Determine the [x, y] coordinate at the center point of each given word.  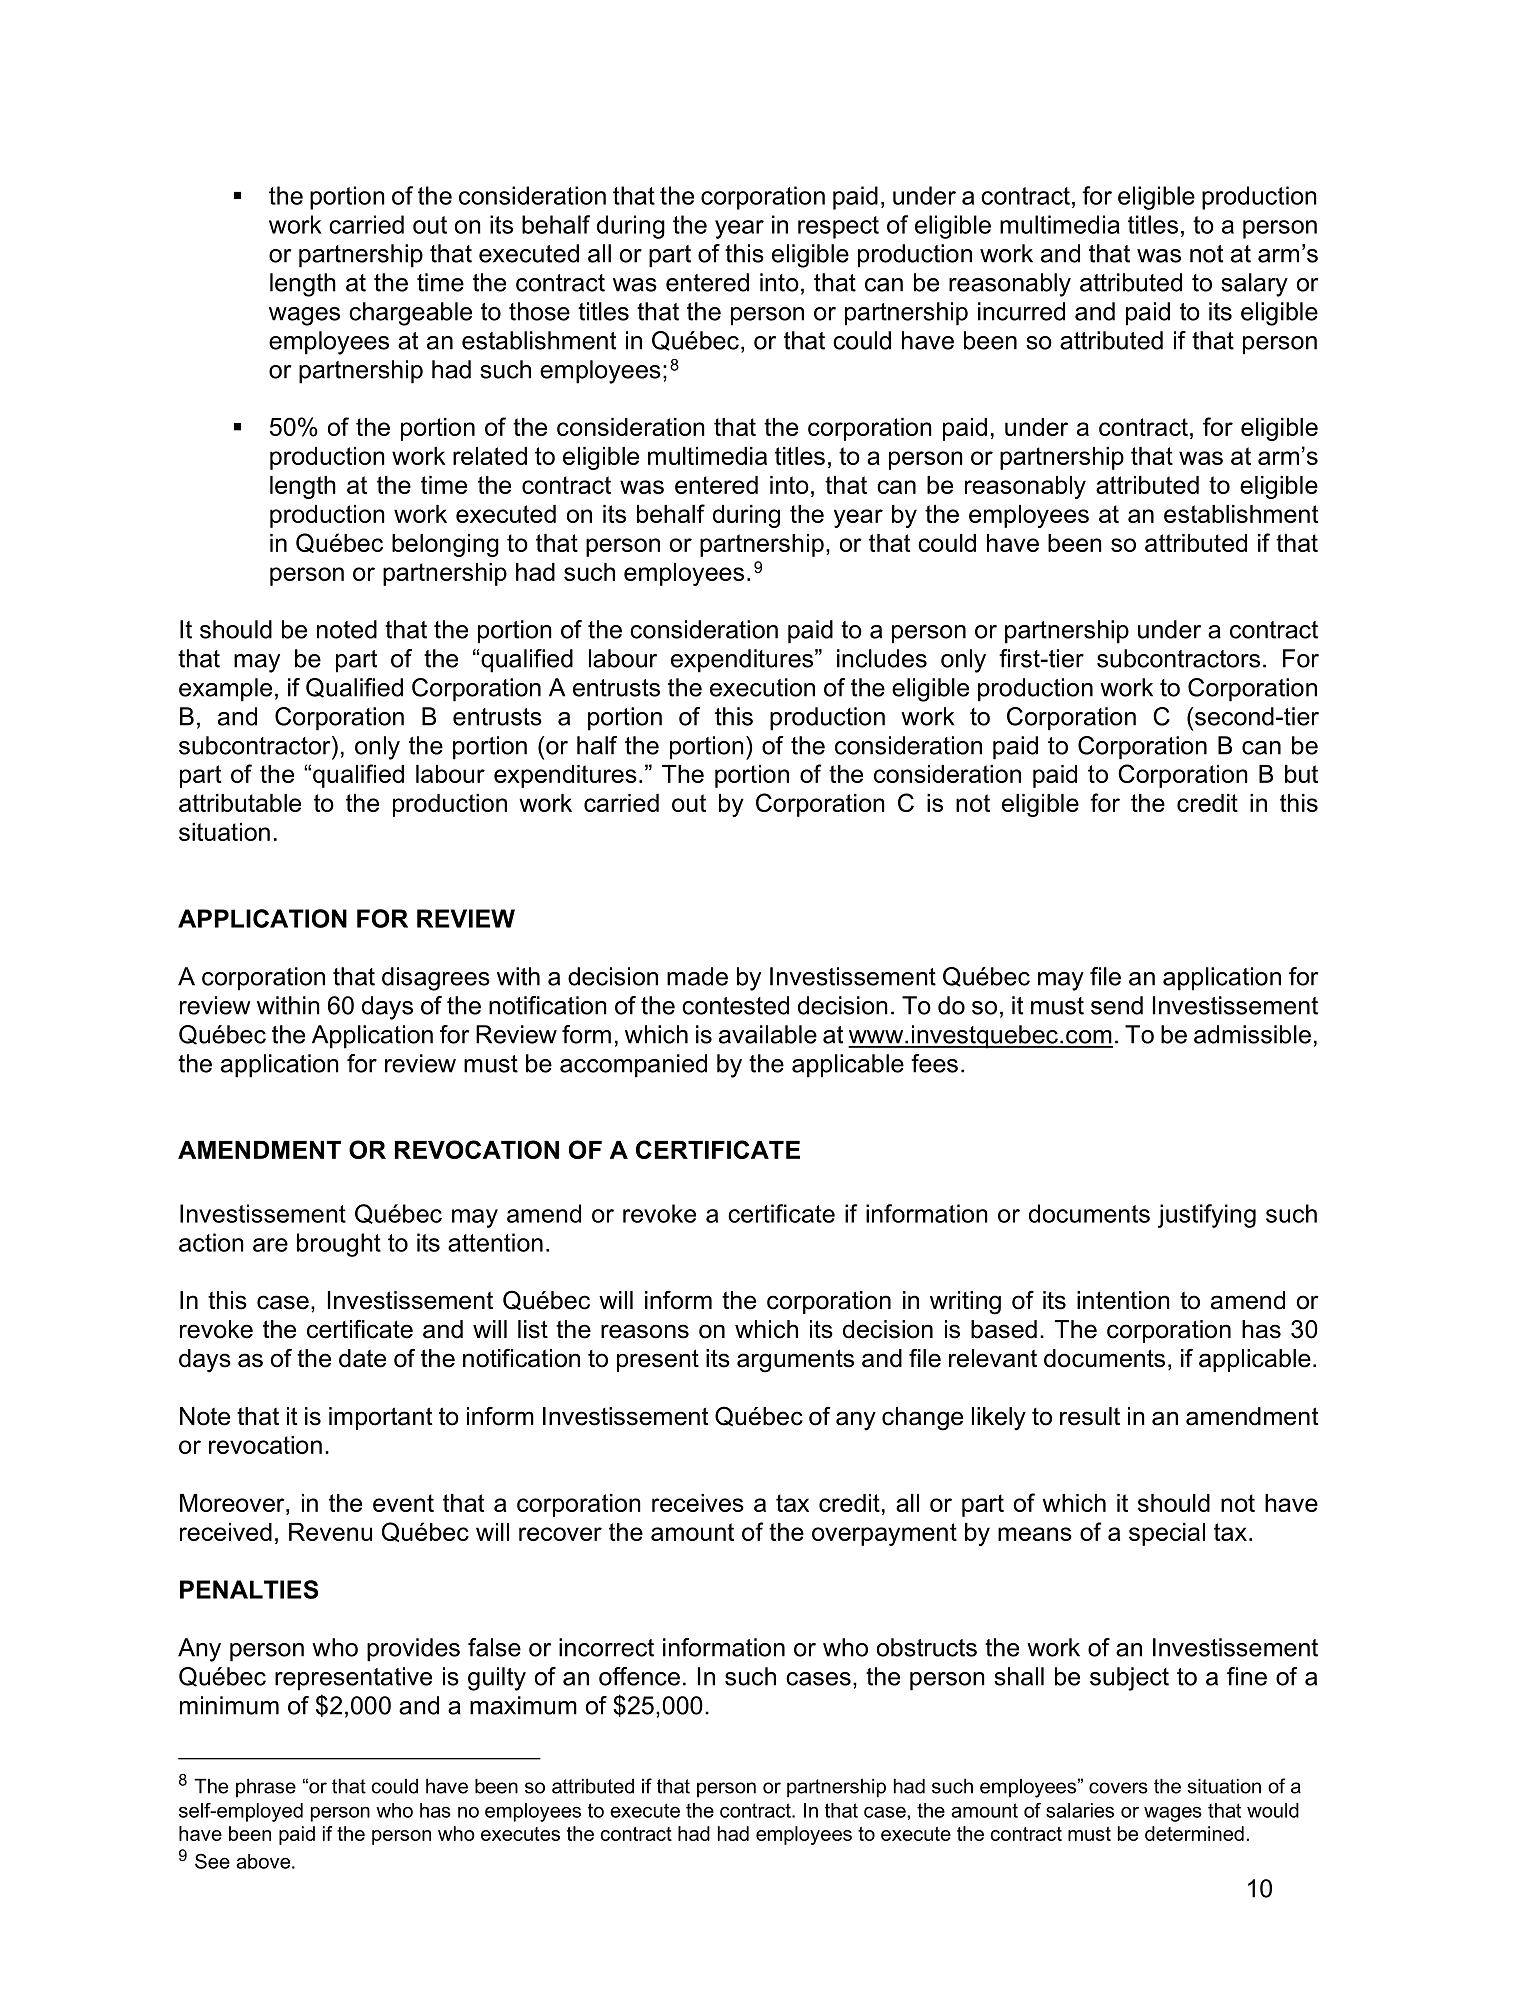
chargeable [410, 314]
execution [762, 687]
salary [1254, 285]
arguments [795, 1361]
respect [838, 227]
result [1090, 1416]
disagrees [436, 979]
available [768, 1034]
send [1117, 1005]
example [225, 690]
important [381, 1418]
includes [882, 658]
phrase [266, 1788]
